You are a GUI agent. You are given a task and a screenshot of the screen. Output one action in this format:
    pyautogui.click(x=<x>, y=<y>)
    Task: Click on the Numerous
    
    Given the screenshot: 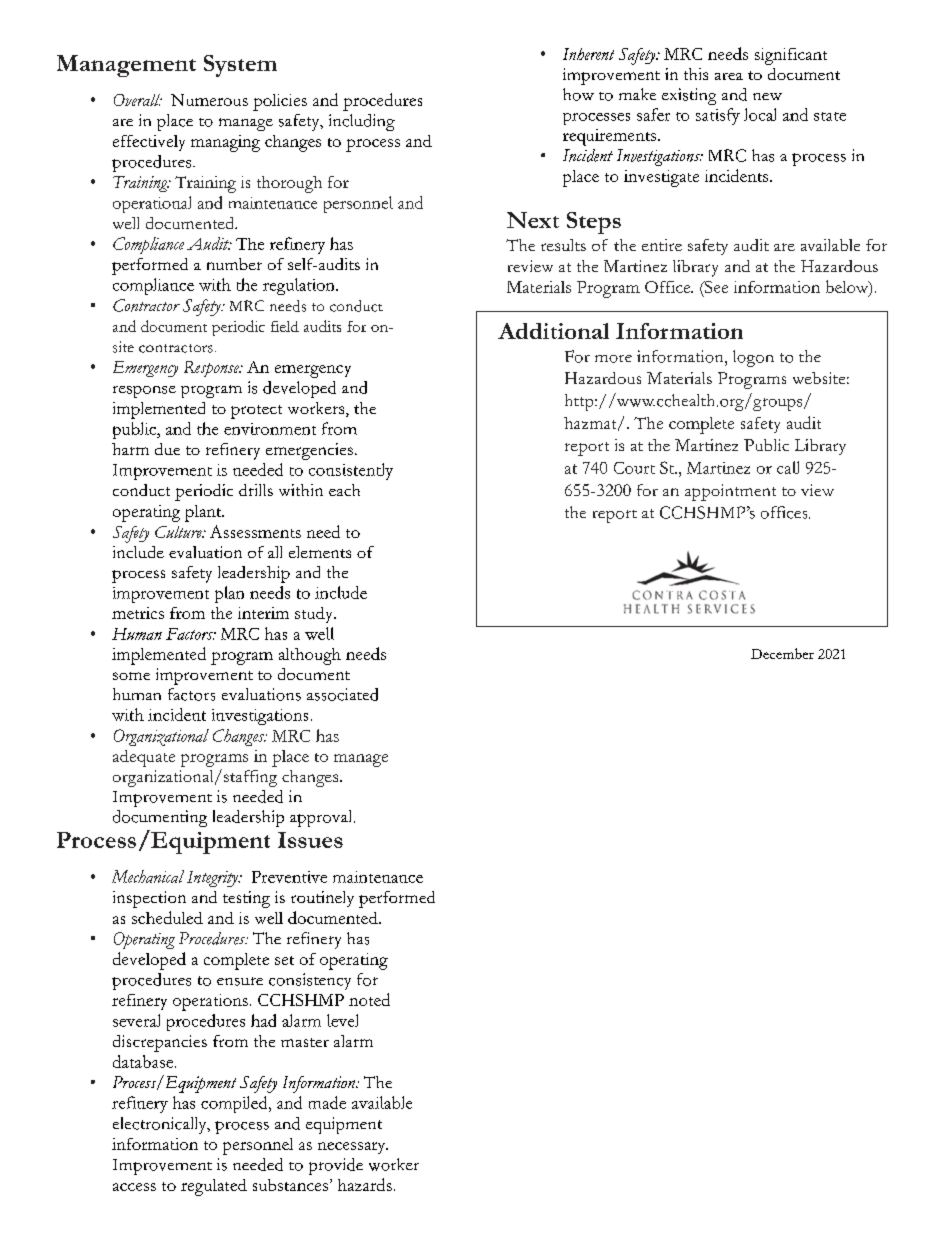 What is the action you would take?
    pyautogui.click(x=209, y=100)
